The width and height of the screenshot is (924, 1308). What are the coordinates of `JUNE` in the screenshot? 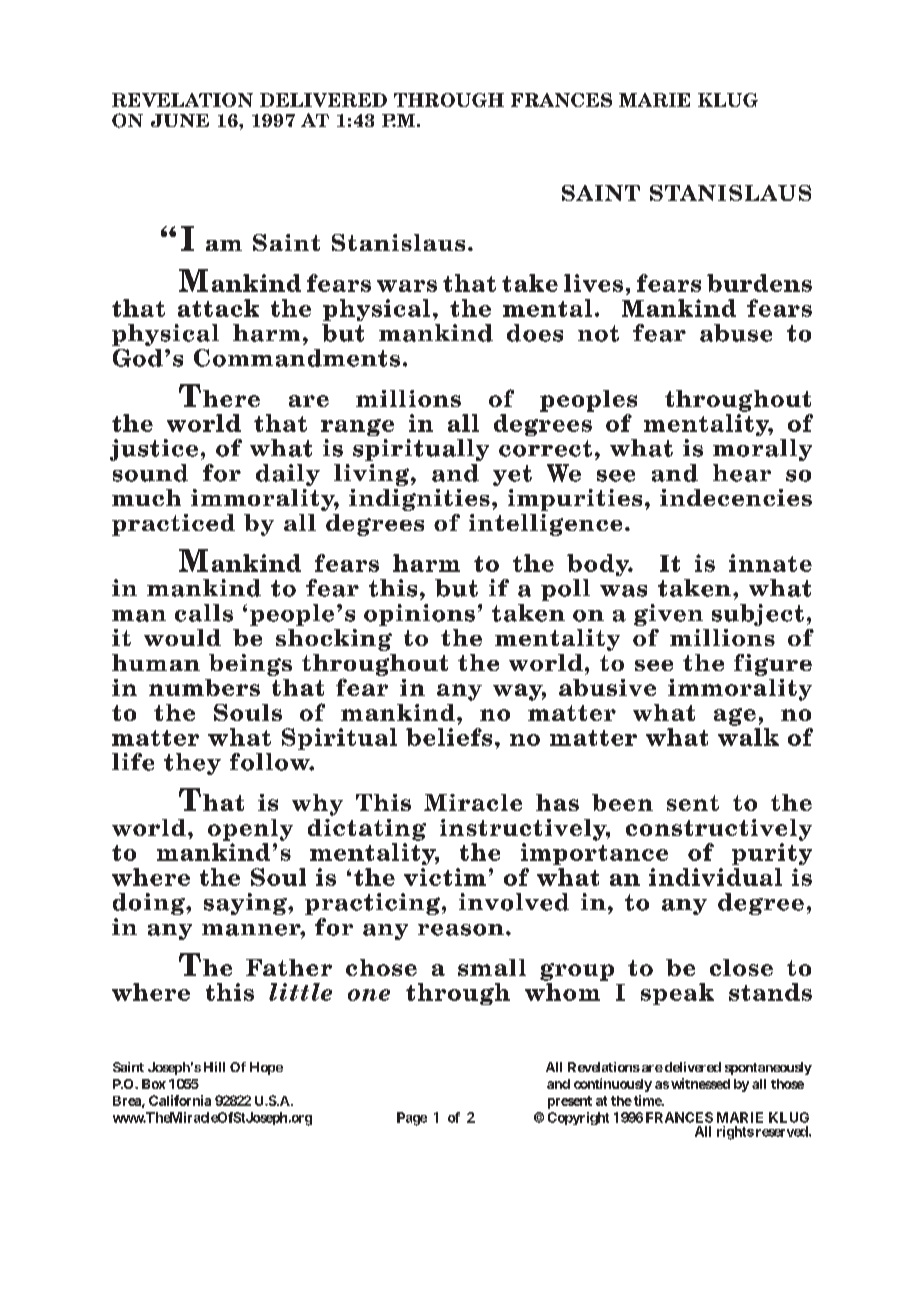 It's located at (180, 120).
